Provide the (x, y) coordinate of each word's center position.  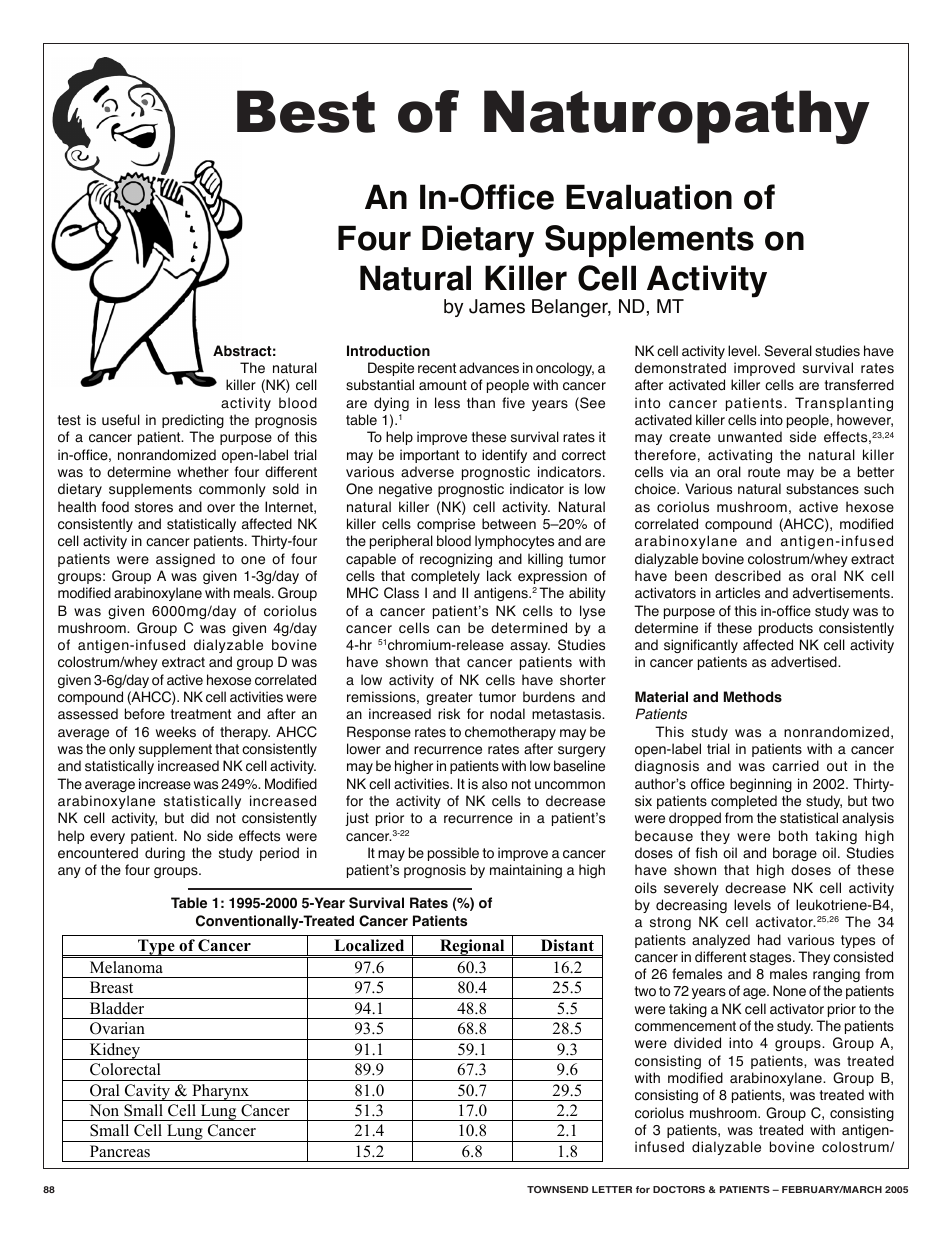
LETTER (612, 1189)
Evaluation (649, 197)
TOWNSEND (557, 1189)
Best (306, 111)
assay (530, 647)
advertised (805, 662)
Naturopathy (677, 117)
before (145, 714)
